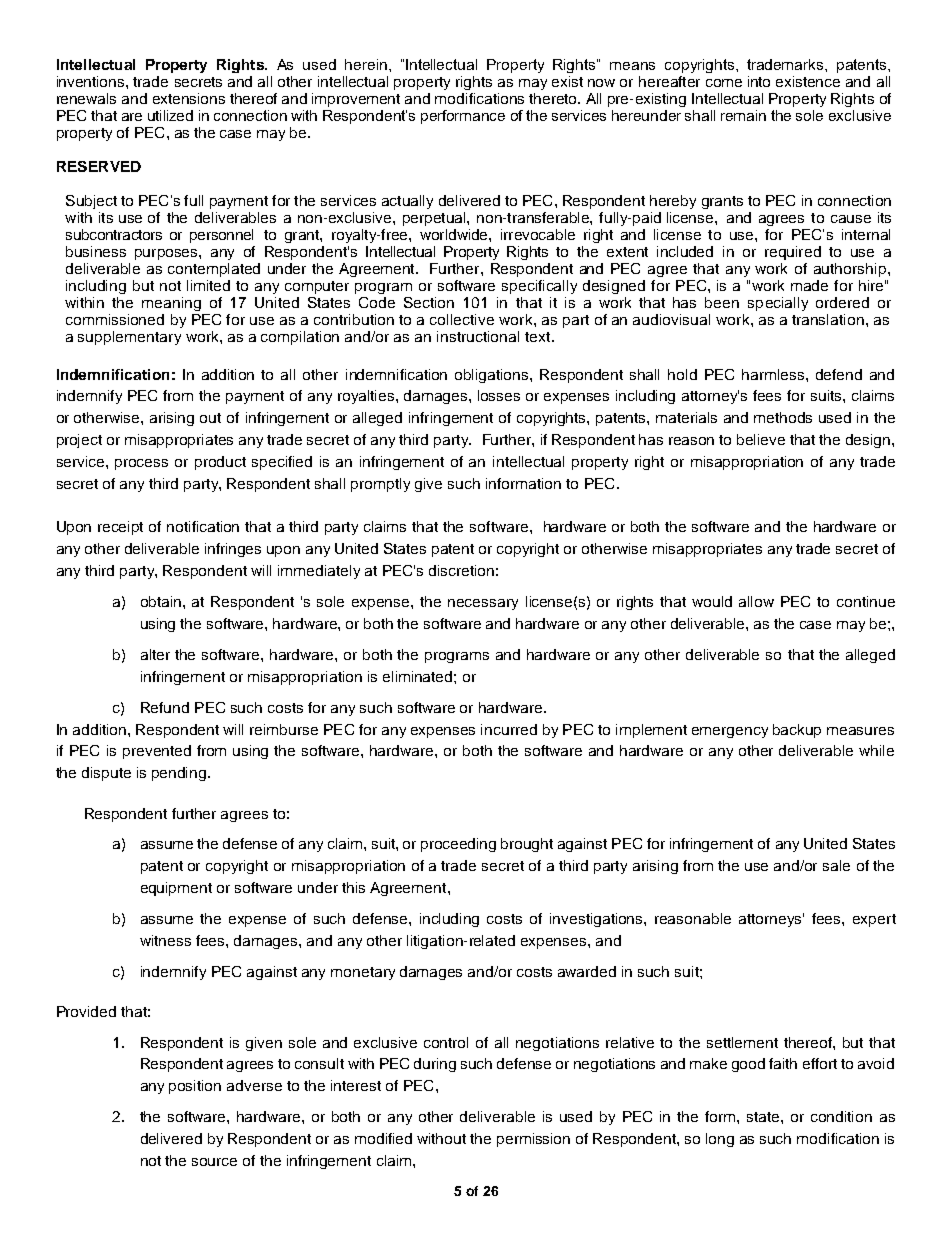 Image resolution: width=952 pixels, height=1233 pixels. What do you see at coordinates (554, 98) in the screenshot?
I see `thereto` at bounding box center [554, 98].
